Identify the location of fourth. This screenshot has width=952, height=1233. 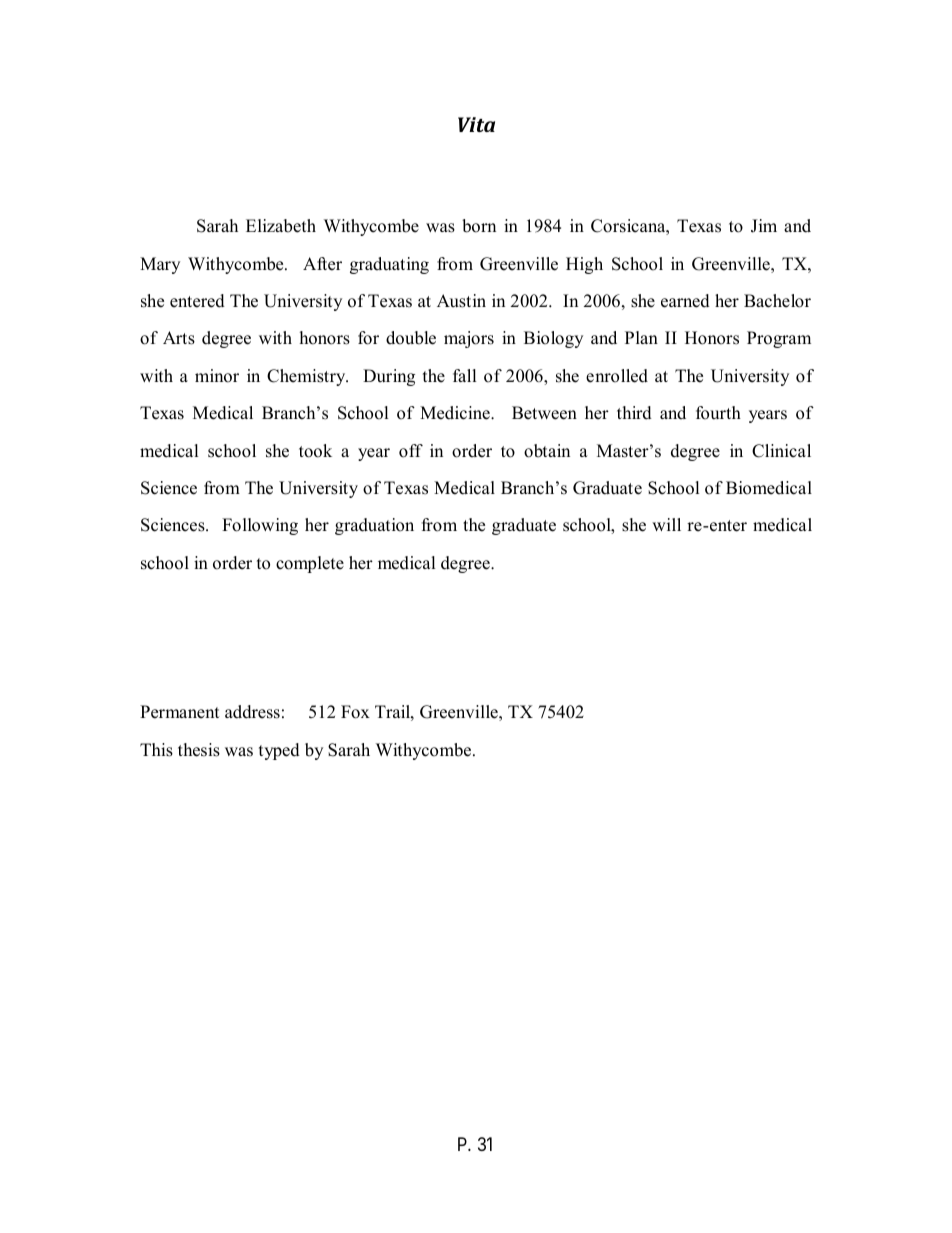
(718, 413).
